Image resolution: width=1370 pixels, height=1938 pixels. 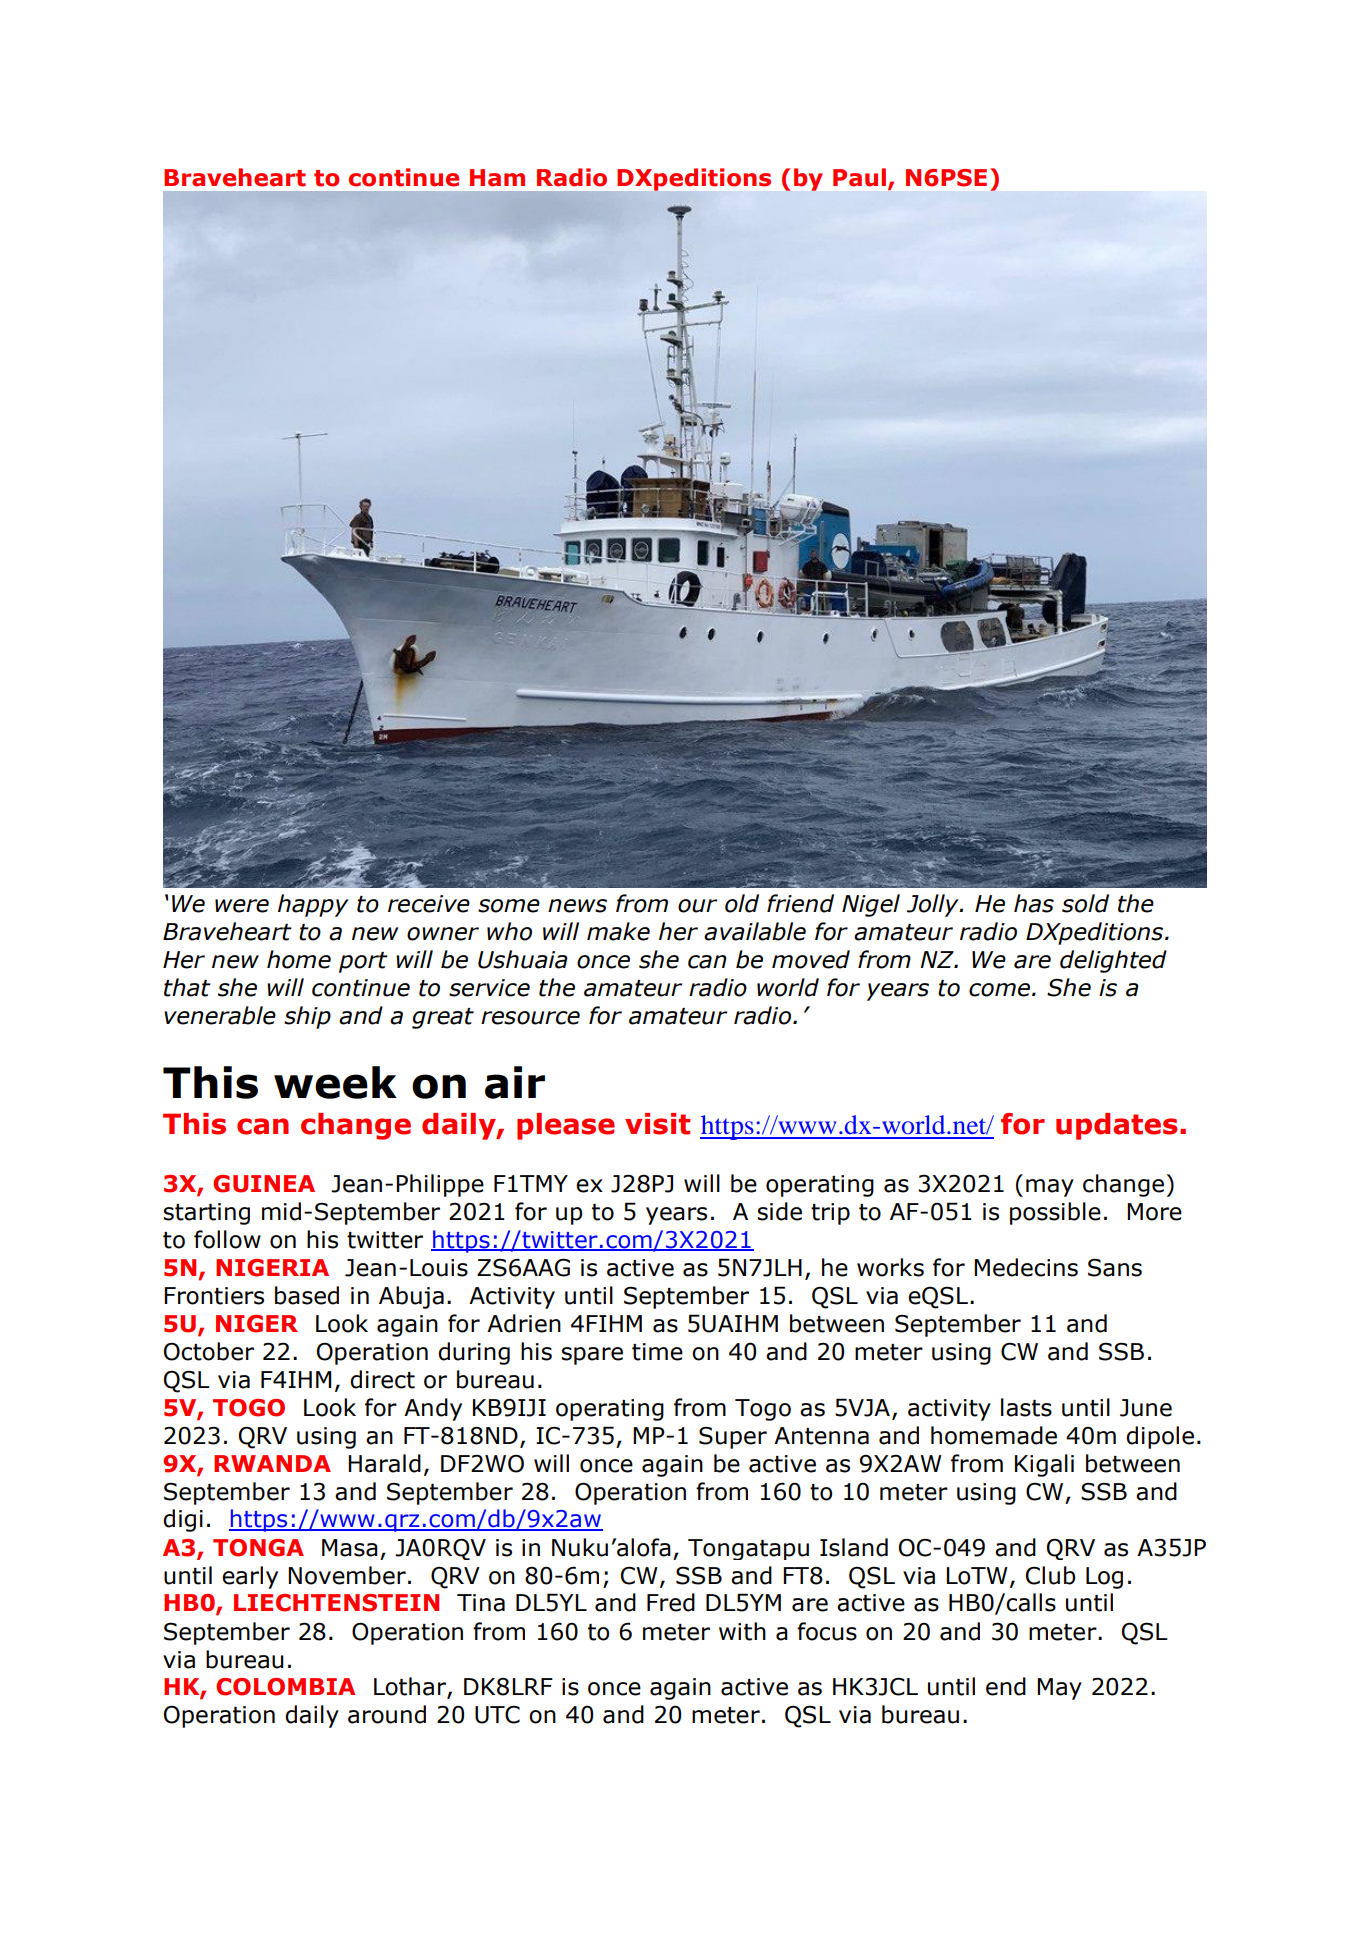 What do you see at coordinates (859, 177) in the screenshot?
I see `Paul` at bounding box center [859, 177].
